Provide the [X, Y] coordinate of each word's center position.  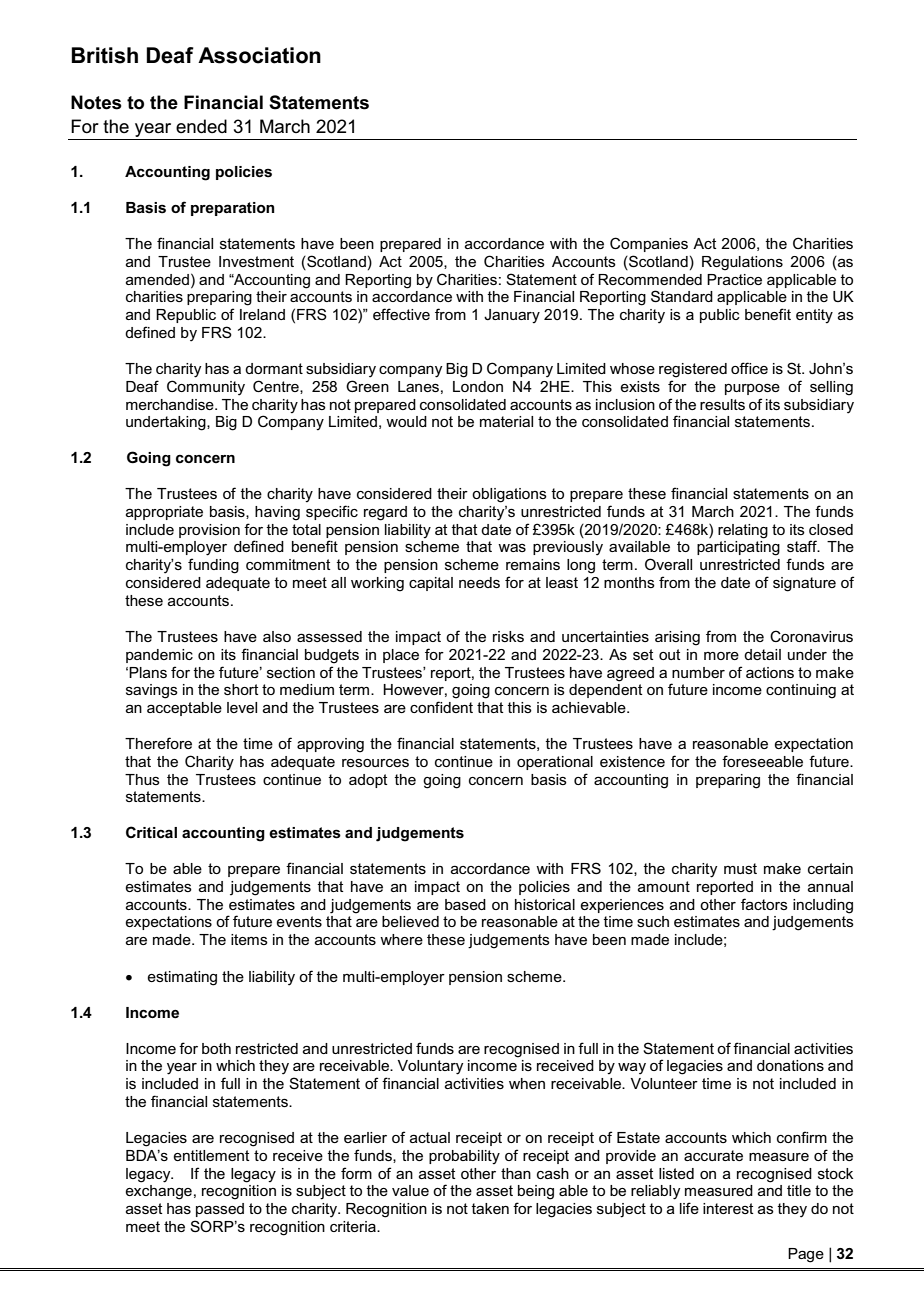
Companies [649, 244]
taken [490, 1208]
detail [762, 654]
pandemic [159, 656]
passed [220, 1210]
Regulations [742, 263]
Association [259, 55]
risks [508, 636]
